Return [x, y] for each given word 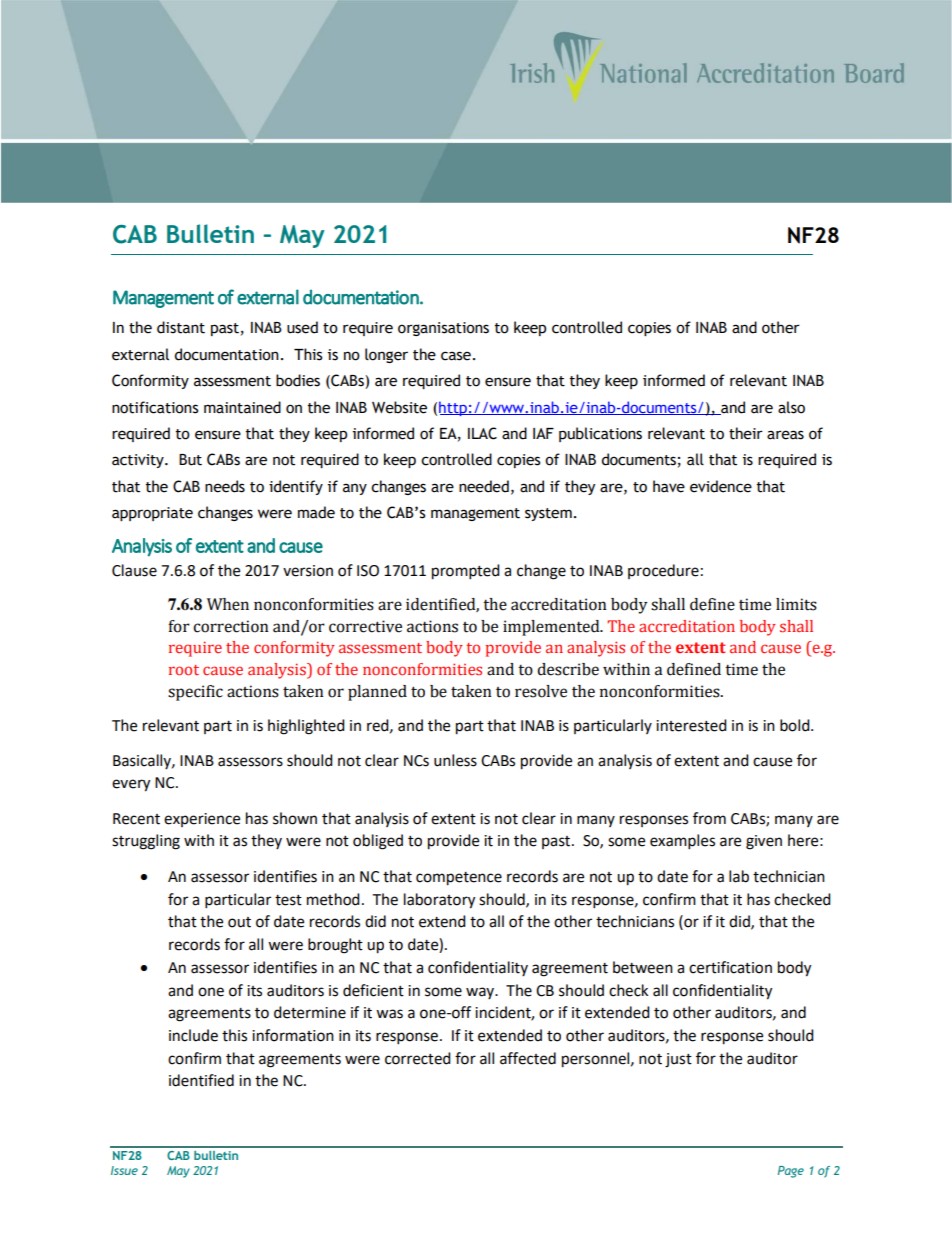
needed [484, 486]
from [709, 818]
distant [181, 327]
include [193, 1035]
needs [225, 486]
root [184, 670]
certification [730, 967]
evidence [721, 486]
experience [202, 820]
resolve [541, 691]
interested [691, 725]
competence [459, 879]
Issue [124, 1170]
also [791, 407]
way [481, 993]
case [456, 356]
